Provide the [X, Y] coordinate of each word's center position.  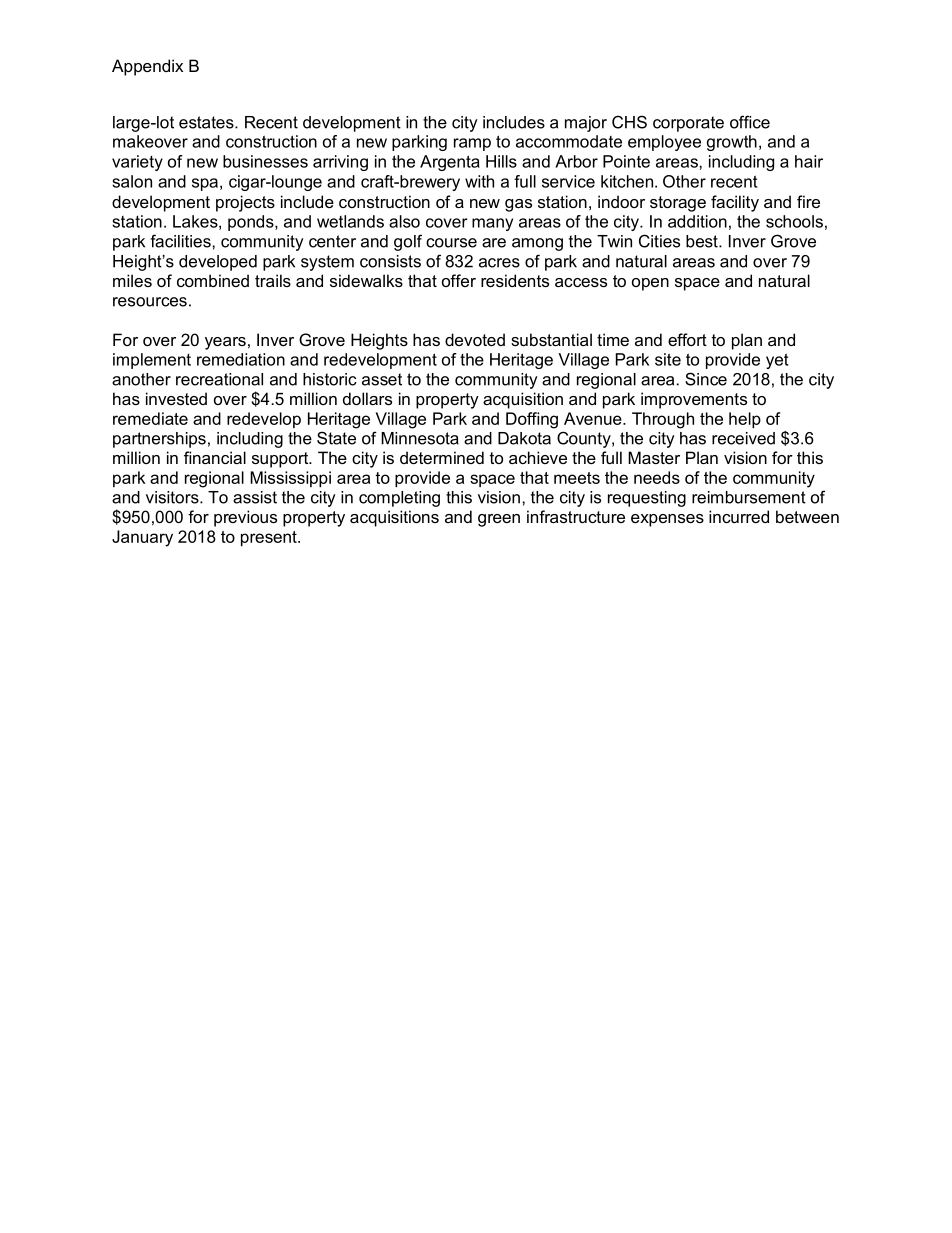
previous [245, 518]
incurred [739, 516]
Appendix [147, 67]
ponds [252, 223]
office [750, 122]
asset [382, 379]
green [499, 520]
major [586, 124]
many [492, 224]
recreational [219, 379]
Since [706, 379]
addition [697, 221]
